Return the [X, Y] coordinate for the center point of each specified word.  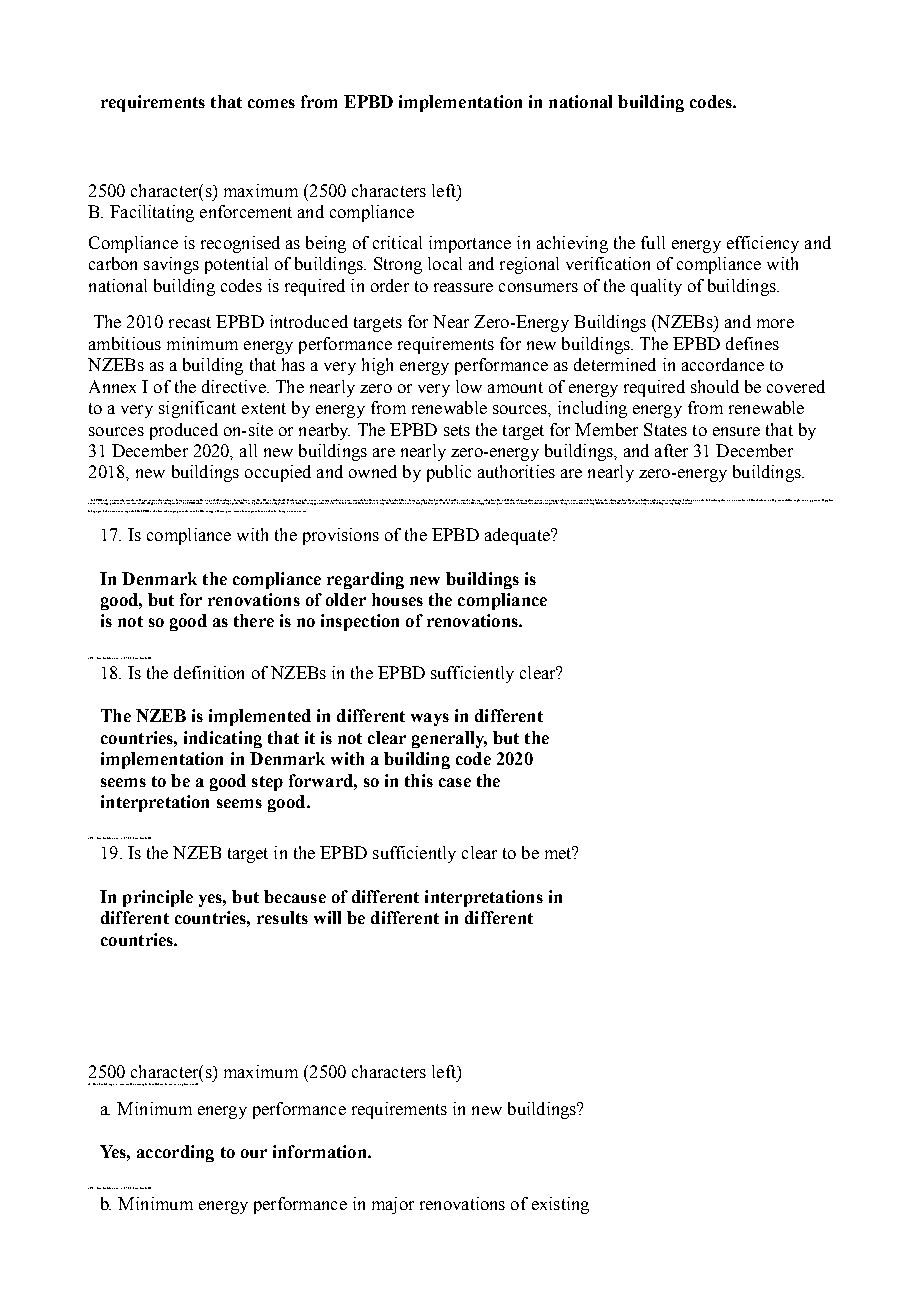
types [153, 502]
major [393, 1205]
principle [158, 898]
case [455, 782]
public [449, 473]
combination [738, 500]
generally [449, 739]
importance [470, 244]
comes [271, 103]
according [175, 1153]
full [653, 242]
